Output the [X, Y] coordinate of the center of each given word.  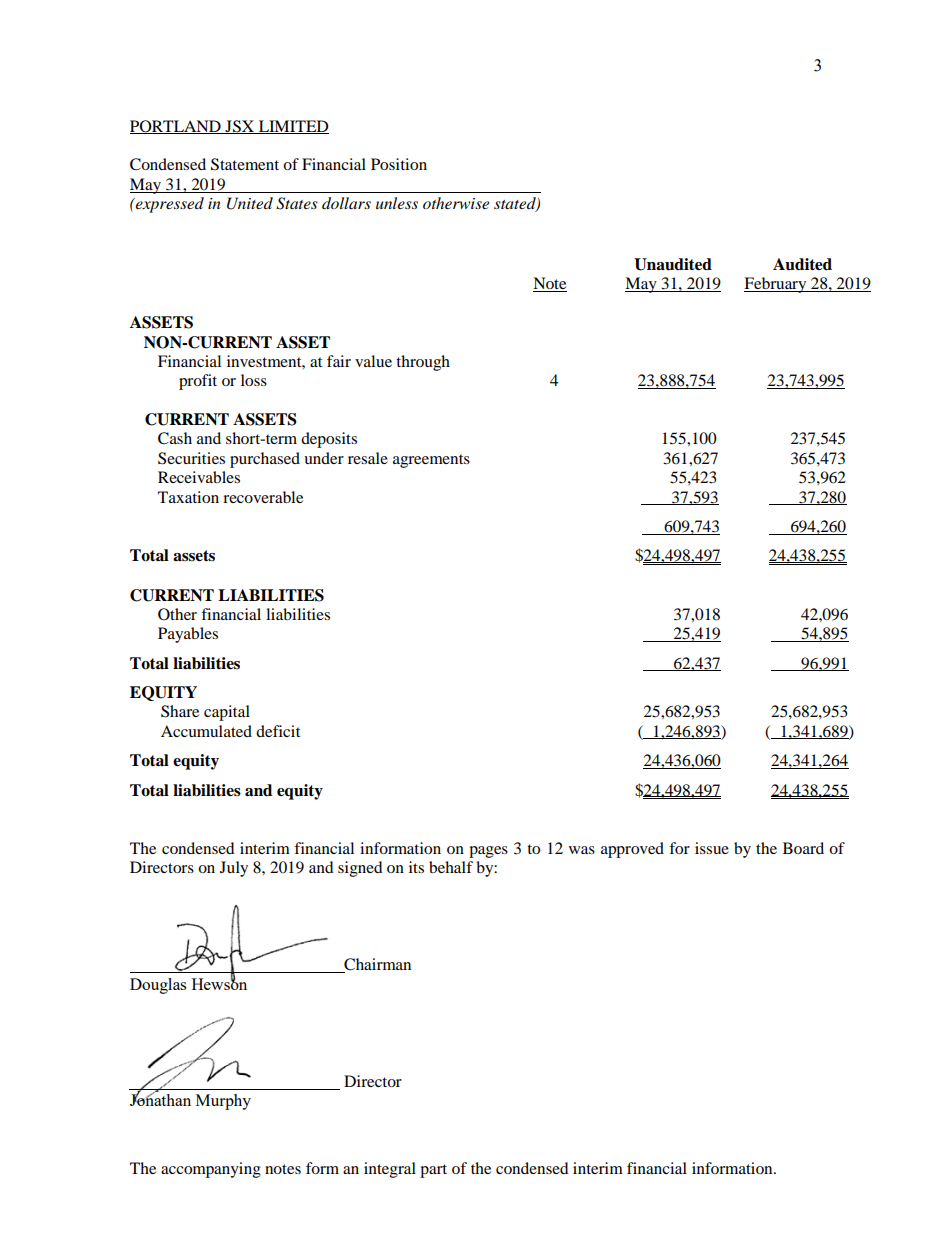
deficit [278, 731]
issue [712, 848]
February [776, 285]
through [423, 363]
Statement [245, 164]
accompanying [211, 1170]
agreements [431, 461]
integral [390, 1170]
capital [227, 713]
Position [399, 164]
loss [254, 380]
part [433, 1171]
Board [803, 848]
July [234, 869]
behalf [451, 867]
